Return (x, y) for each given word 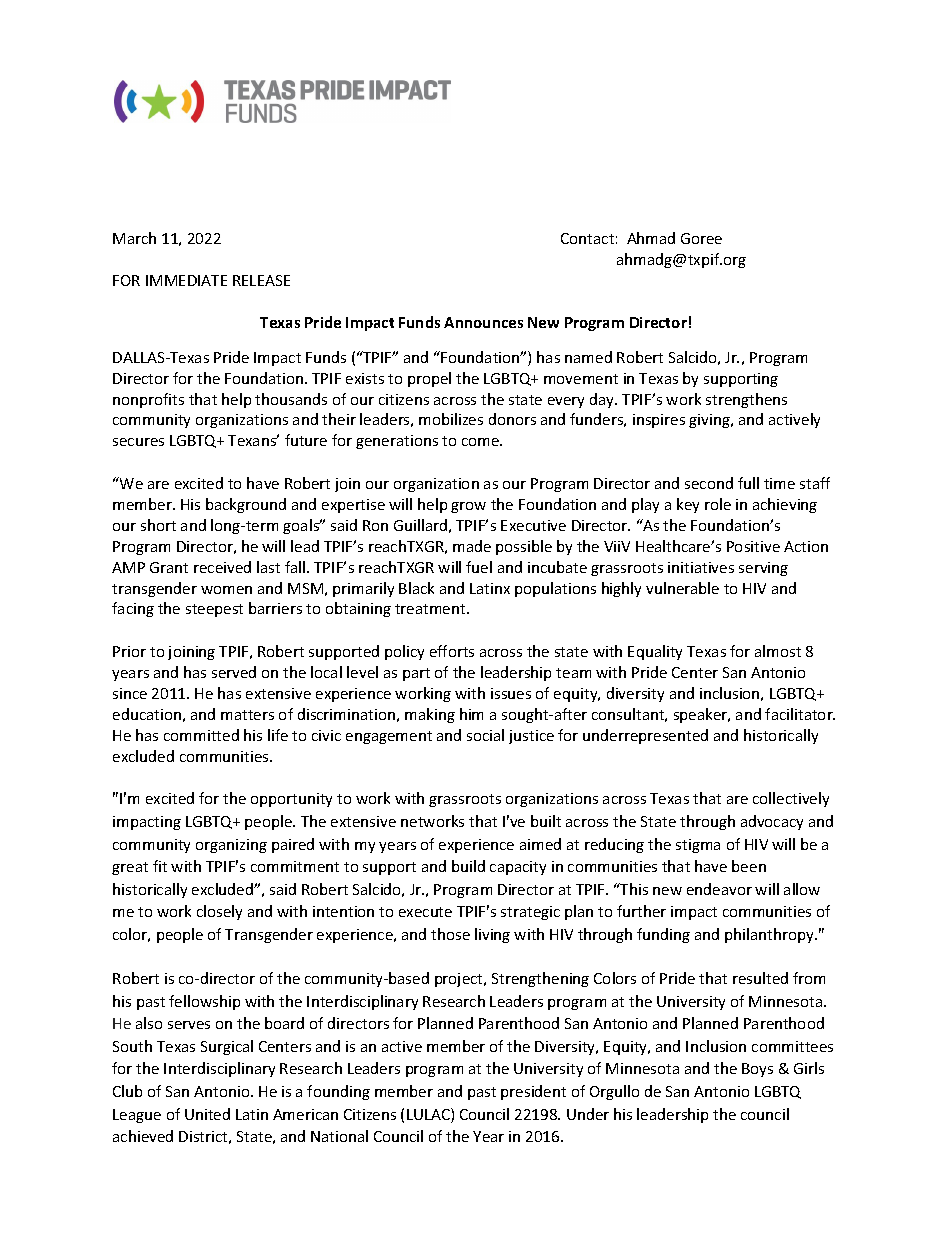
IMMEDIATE (186, 280)
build (468, 866)
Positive (753, 546)
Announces (483, 322)
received (222, 567)
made (472, 546)
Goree (701, 238)
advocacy (772, 822)
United (207, 1114)
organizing (231, 846)
